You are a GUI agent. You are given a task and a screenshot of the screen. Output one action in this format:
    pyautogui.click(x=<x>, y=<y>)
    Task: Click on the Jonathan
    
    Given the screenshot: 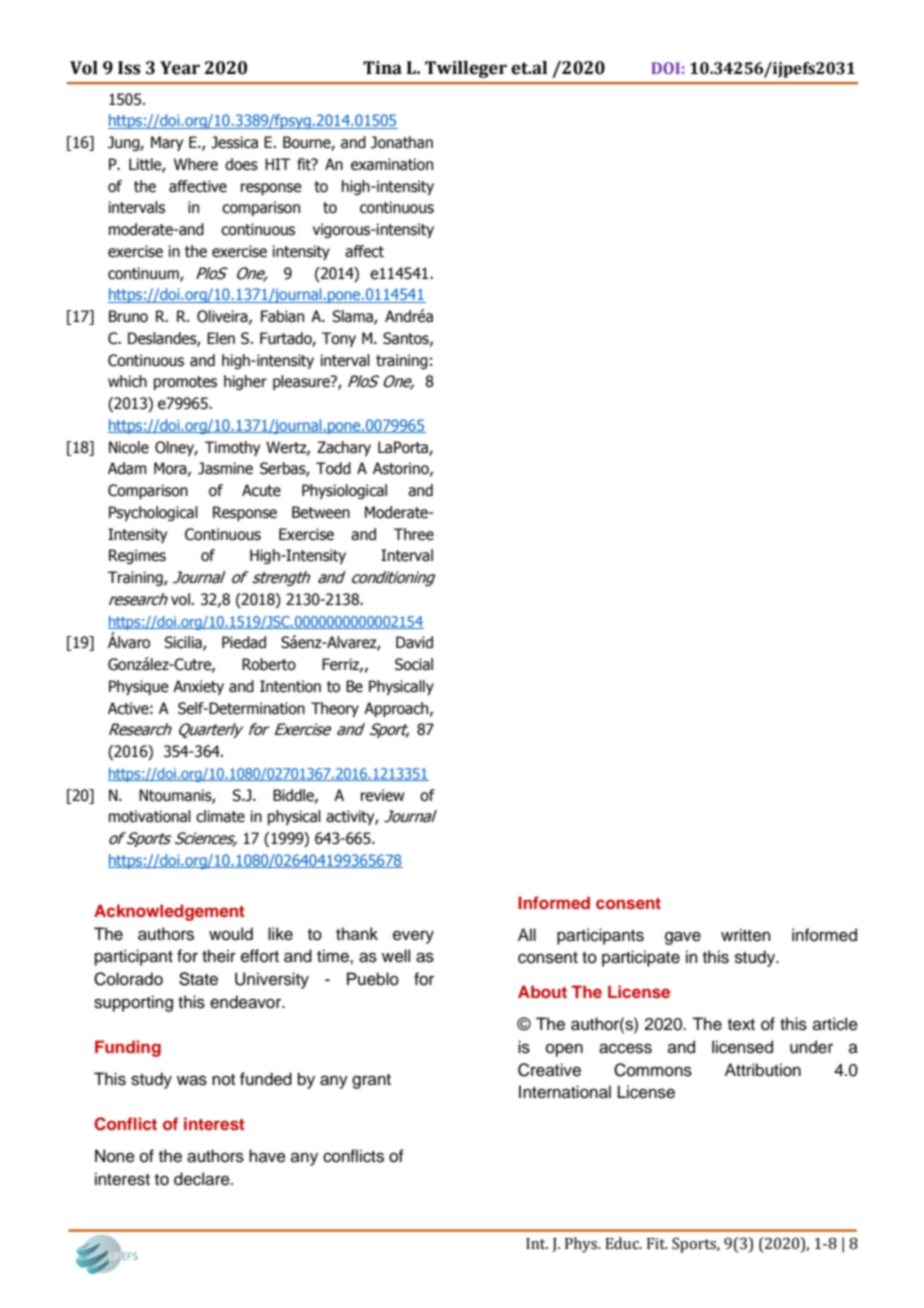 What is the action you would take?
    pyautogui.click(x=402, y=142)
